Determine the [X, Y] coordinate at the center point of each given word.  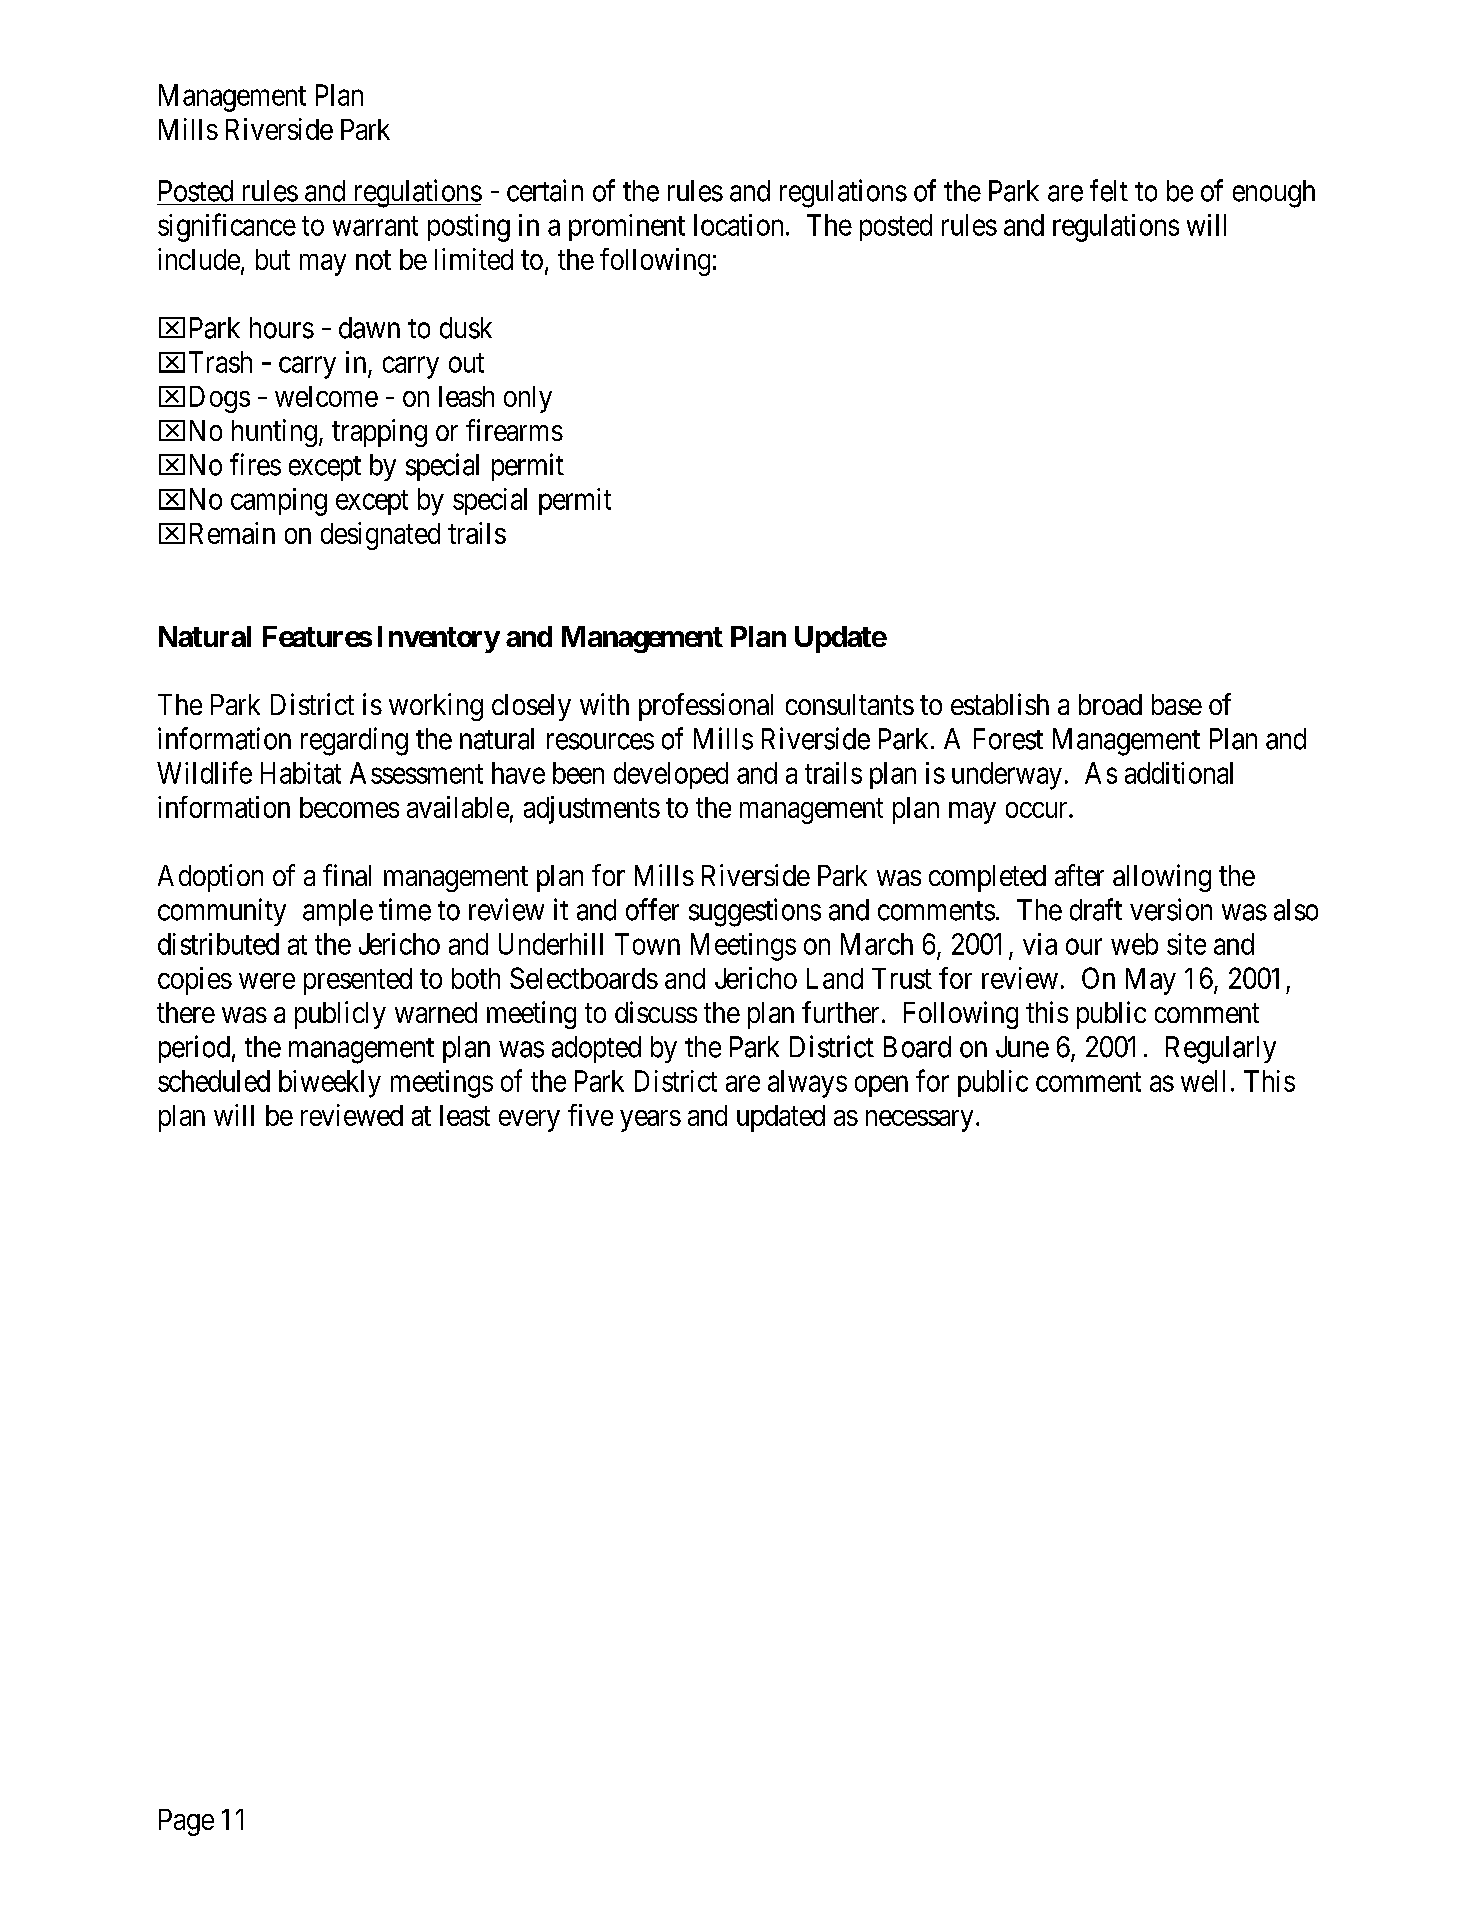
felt [1109, 190]
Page [186, 1822]
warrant [375, 226]
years [650, 1121]
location [738, 225]
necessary [919, 1121]
